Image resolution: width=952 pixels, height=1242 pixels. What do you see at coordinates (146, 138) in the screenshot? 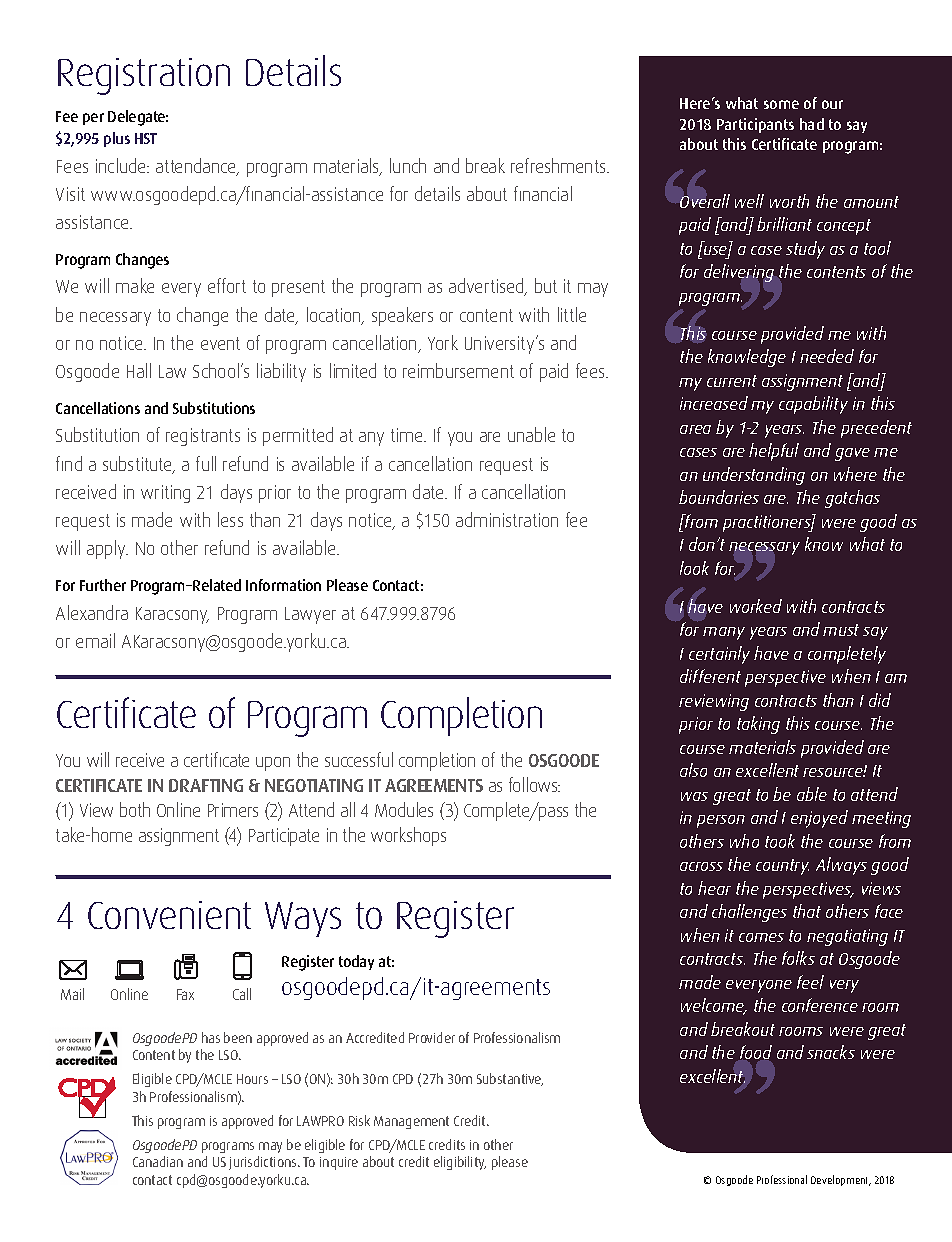
I see `HST` at bounding box center [146, 138].
